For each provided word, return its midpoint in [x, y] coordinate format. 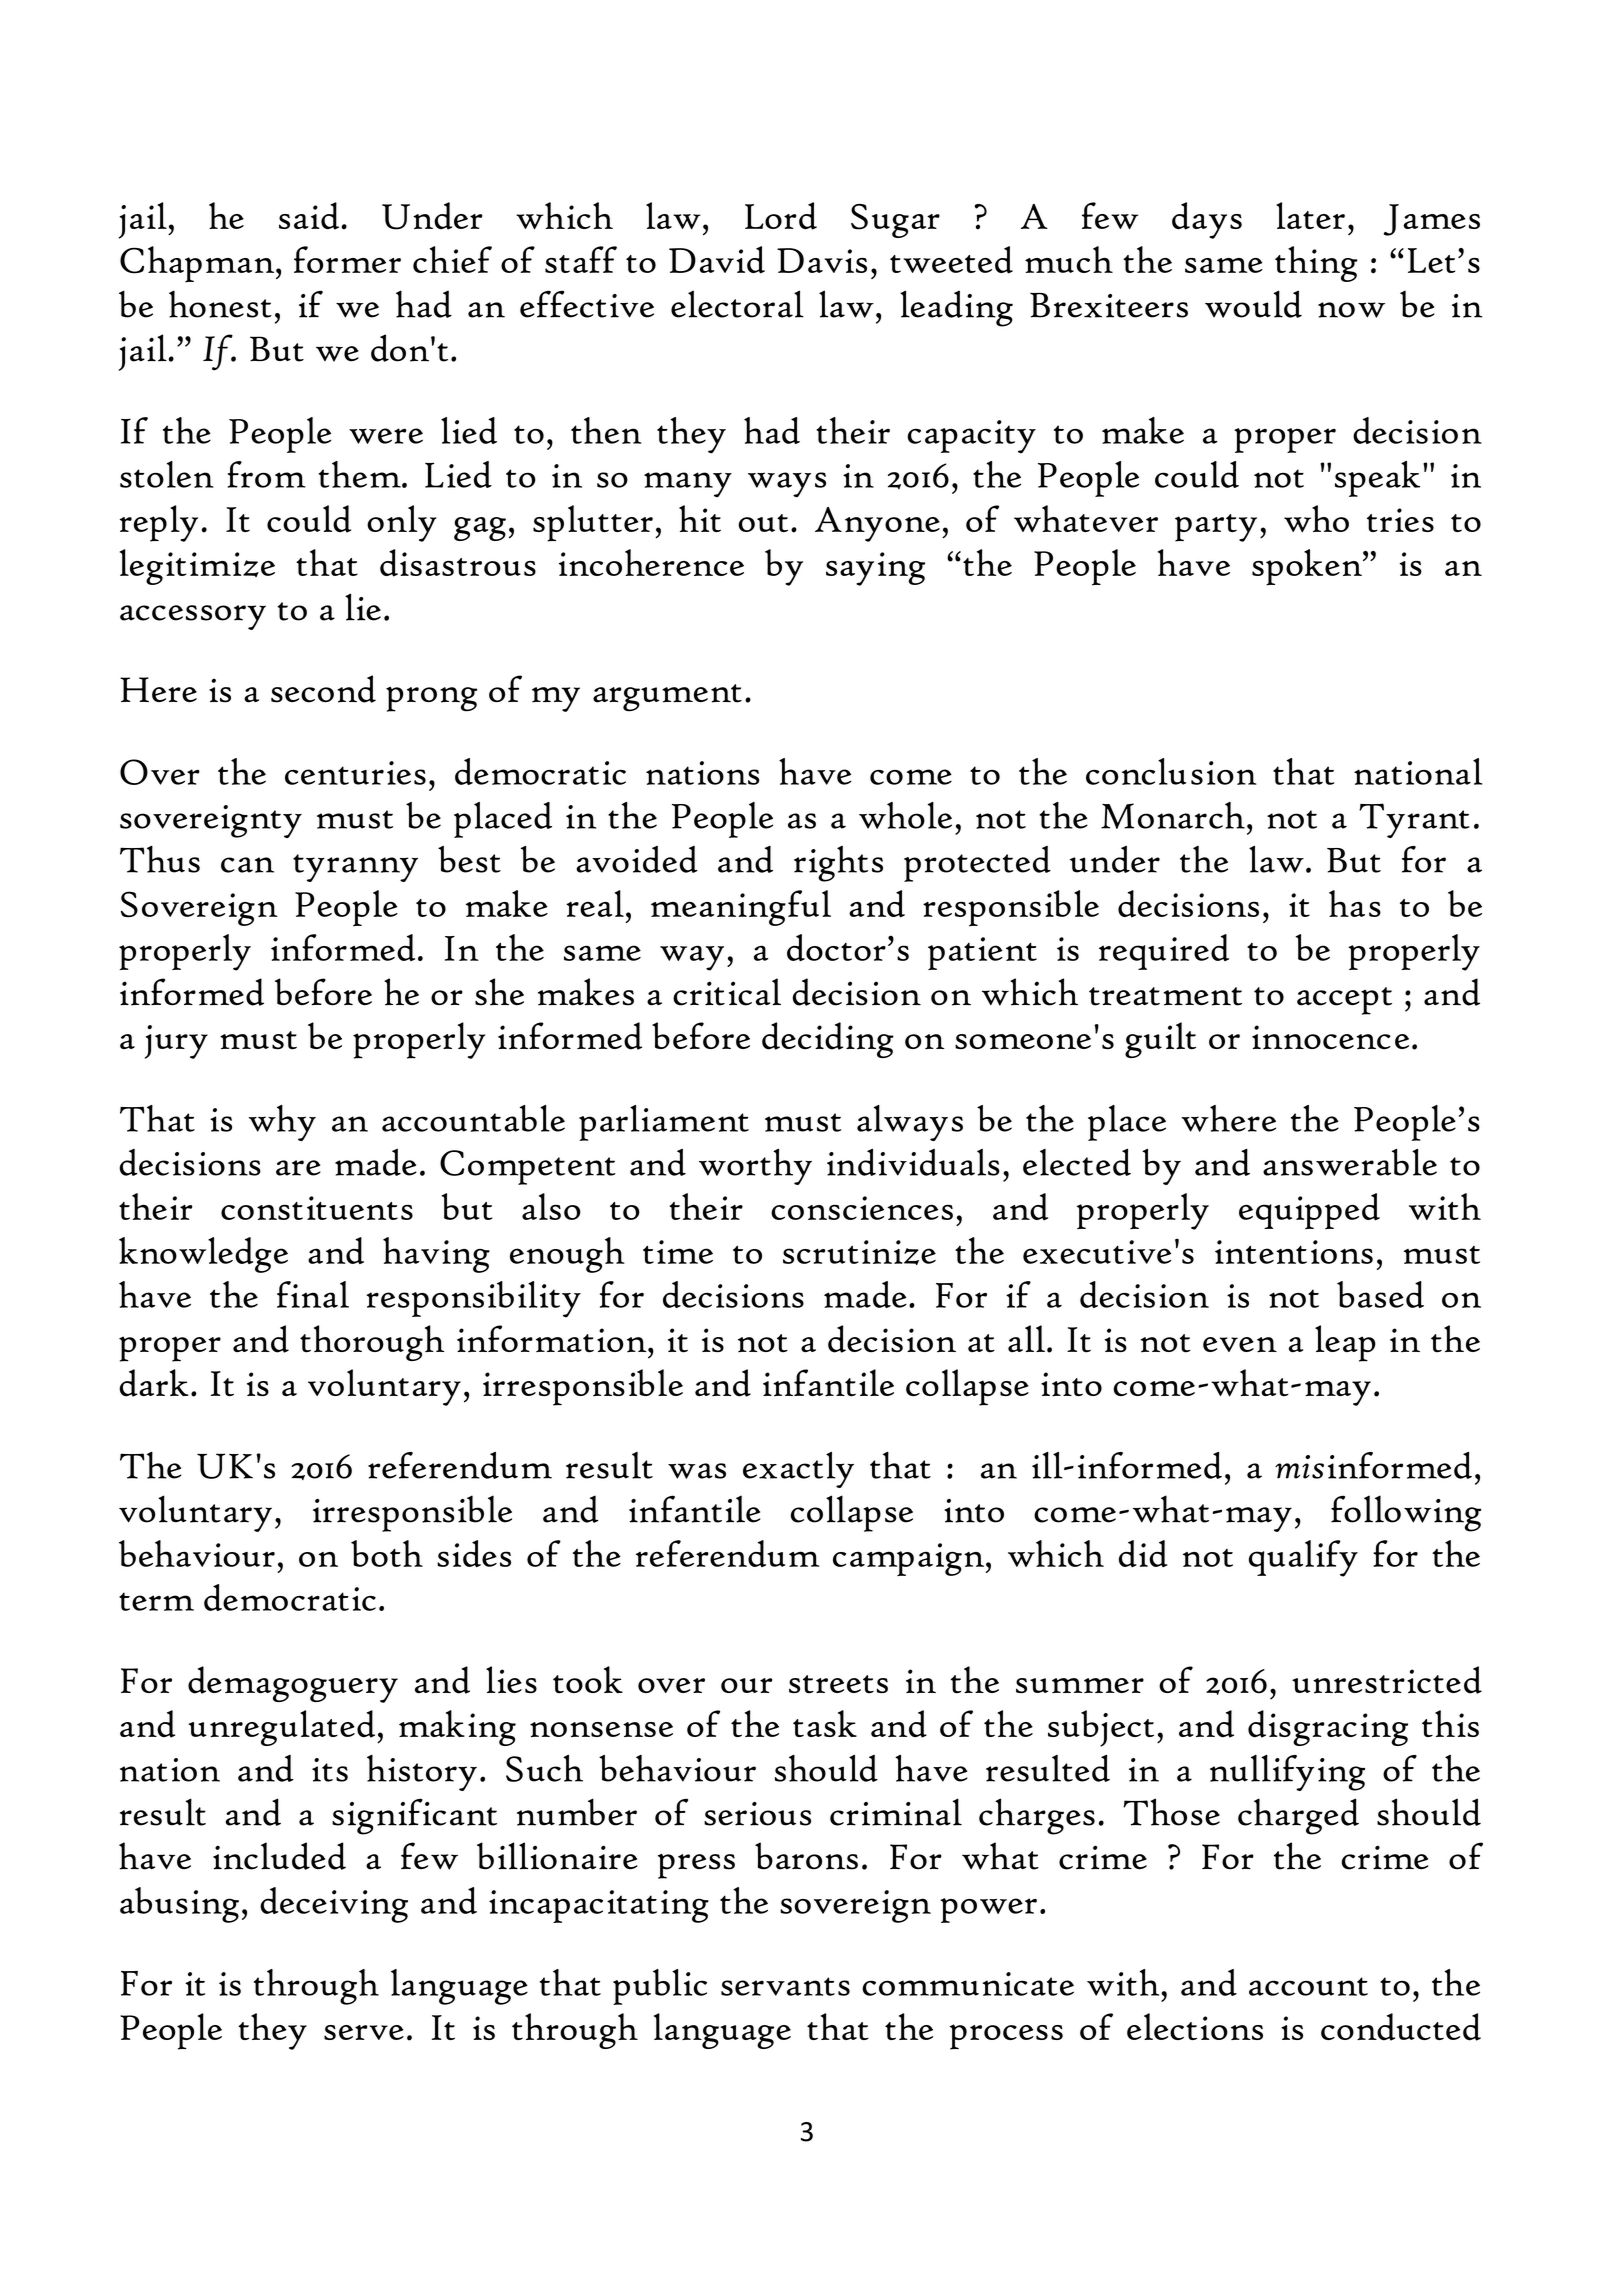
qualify [1303, 1558]
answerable [1350, 1162]
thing [1316, 264]
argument [667, 698]
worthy [755, 1166]
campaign [908, 1559]
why [282, 1123]
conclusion [1171, 771]
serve [364, 2032]
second [323, 689]
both [387, 1553]
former [347, 259]
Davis [822, 260]
